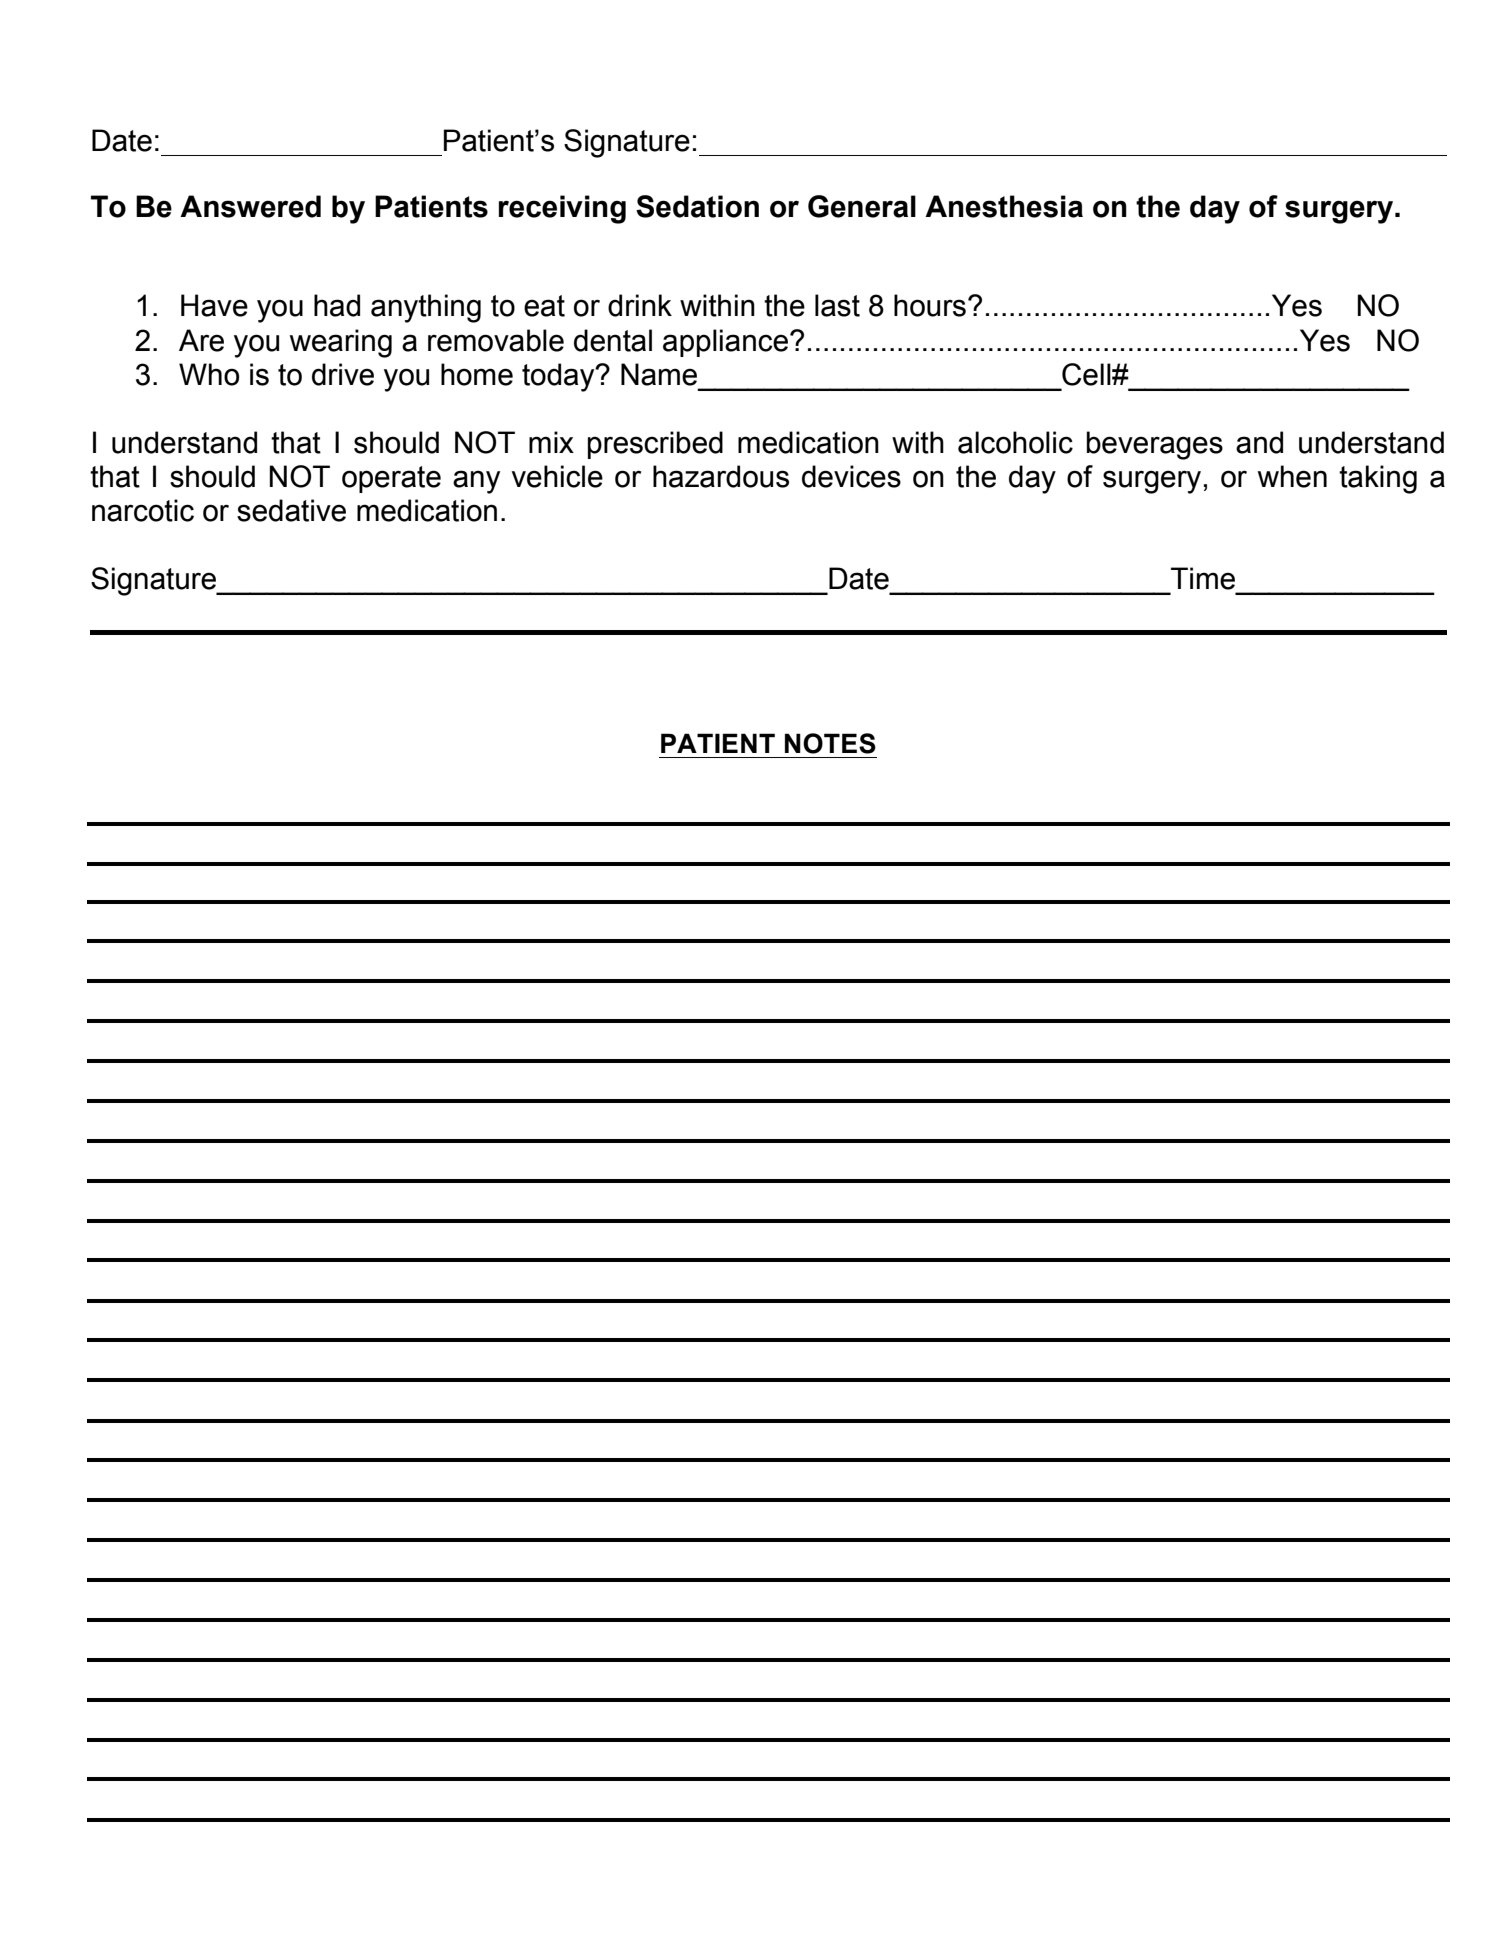 Image resolution: width=1512 pixels, height=1957 pixels. I want to click on taking, so click(1378, 479).
